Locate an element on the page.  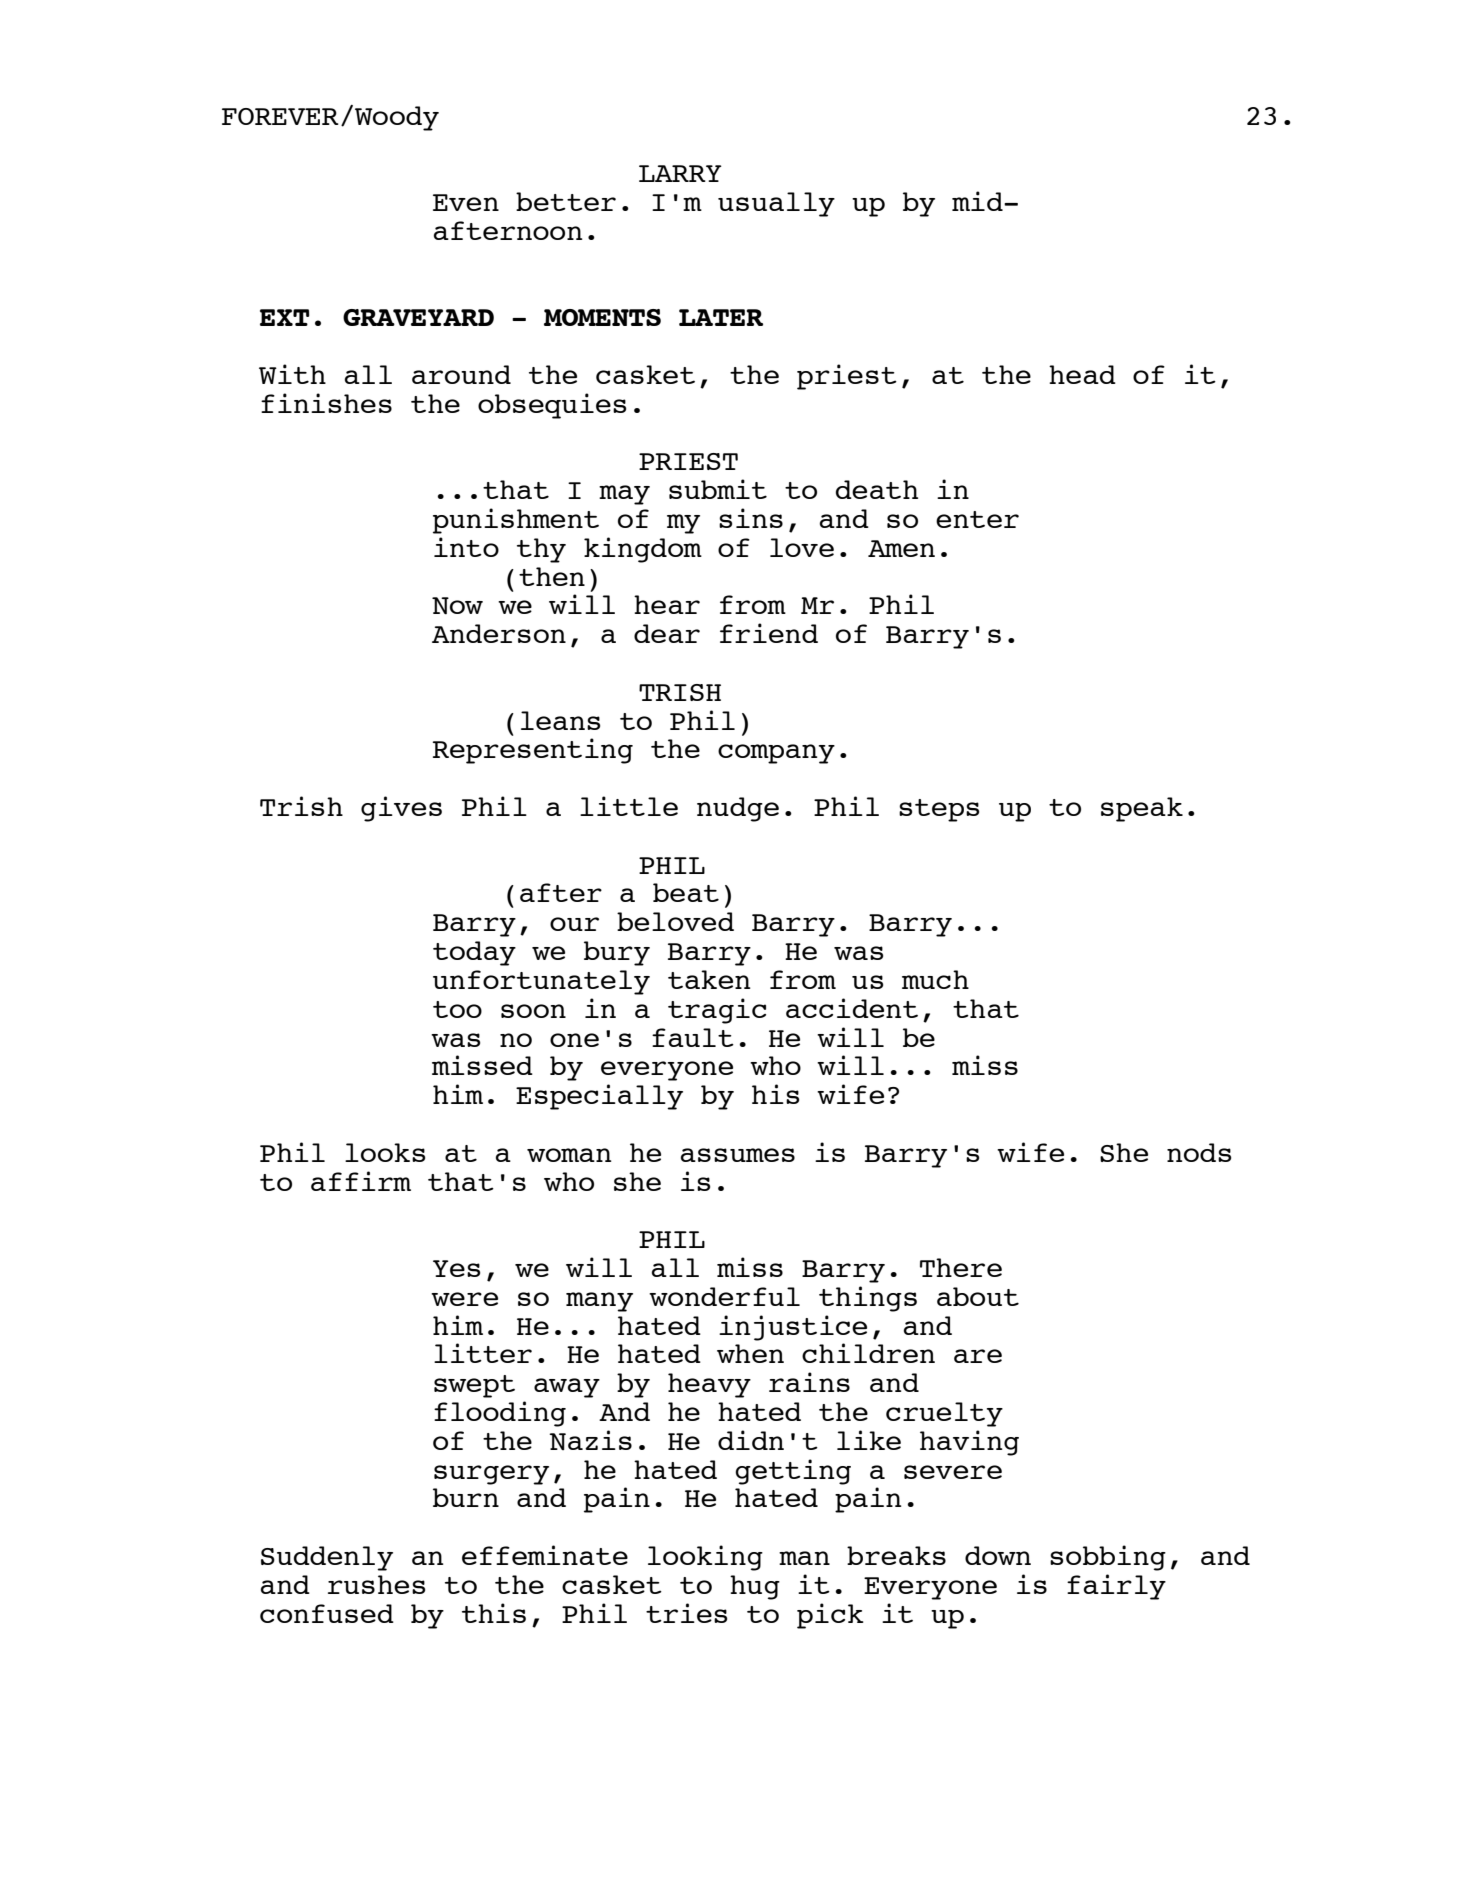
head is located at coordinates (1082, 374).
